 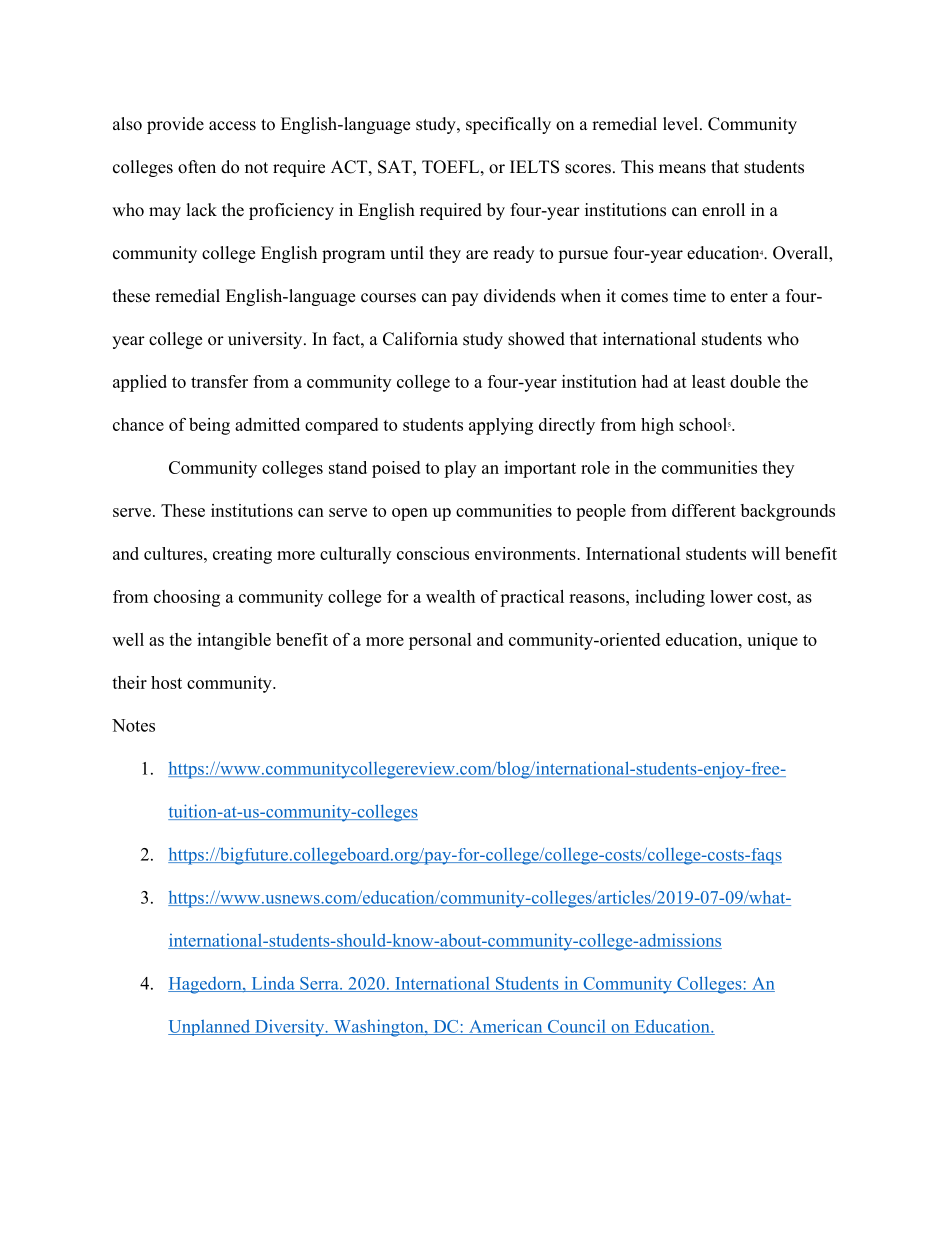 What do you see at coordinates (197, 167) in the document?
I see `often` at bounding box center [197, 167].
